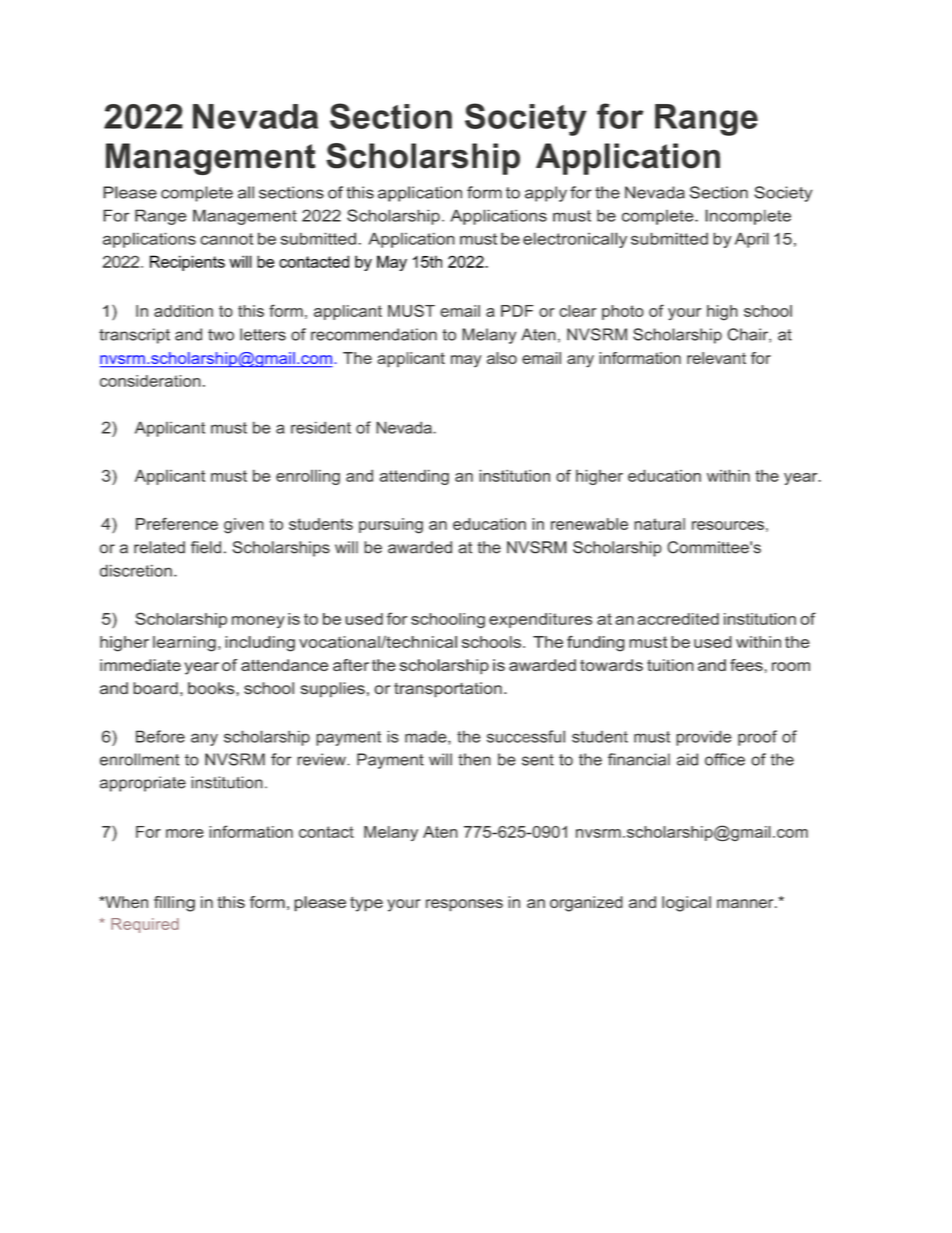 The height and width of the screenshot is (1233, 952). Describe the element at coordinates (226, 239) in the screenshot. I see `cannot` at that location.
